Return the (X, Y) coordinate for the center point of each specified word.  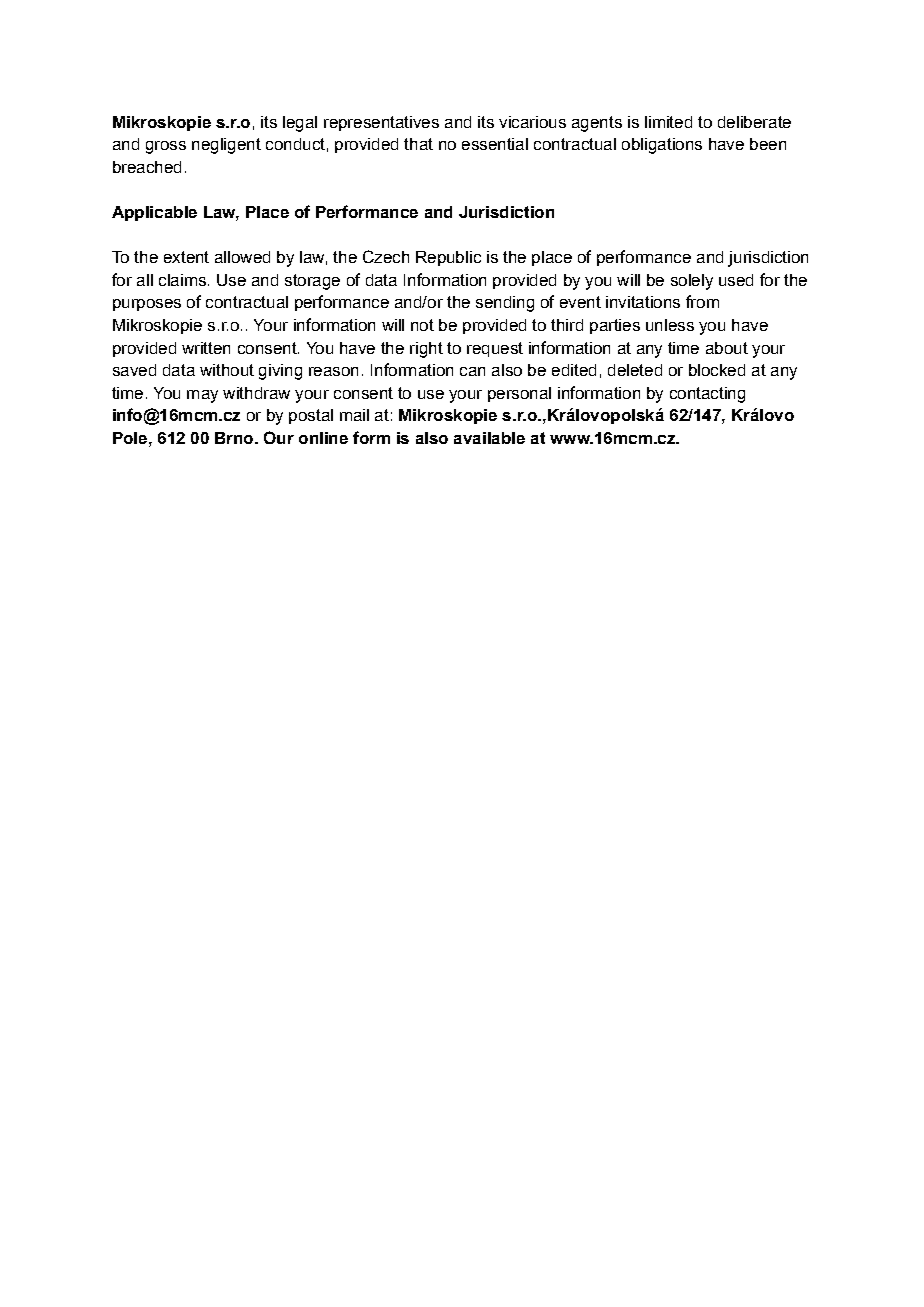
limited (668, 122)
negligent (226, 146)
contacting (707, 395)
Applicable (154, 213)
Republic (448, 258)
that (418, 144)
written (206, 348)
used (736, 280)
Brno (235, 438)
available (489, 438)
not (422, 325)
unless (670, 325)
